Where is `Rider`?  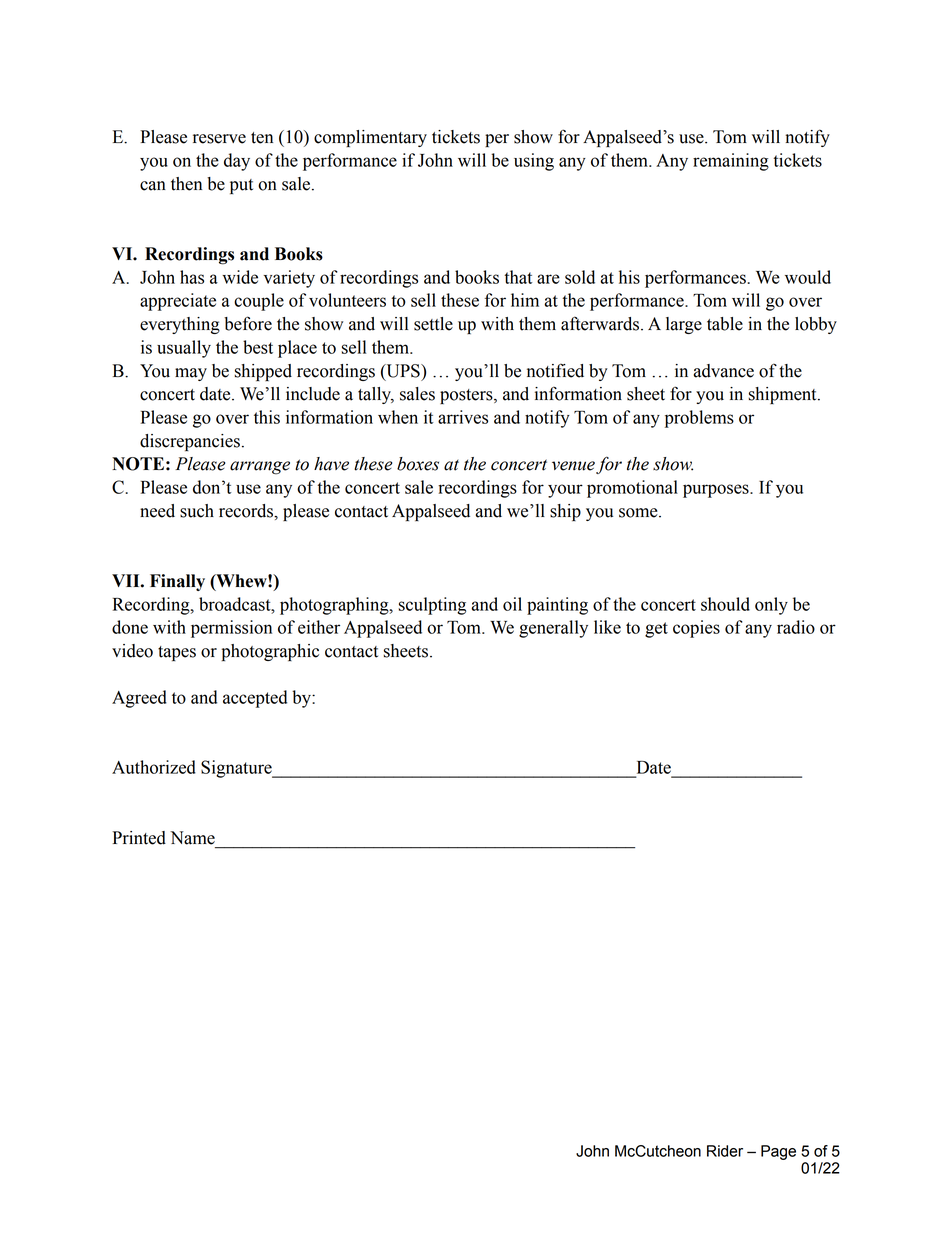 Rider is located at coordinates (725, 1151).
